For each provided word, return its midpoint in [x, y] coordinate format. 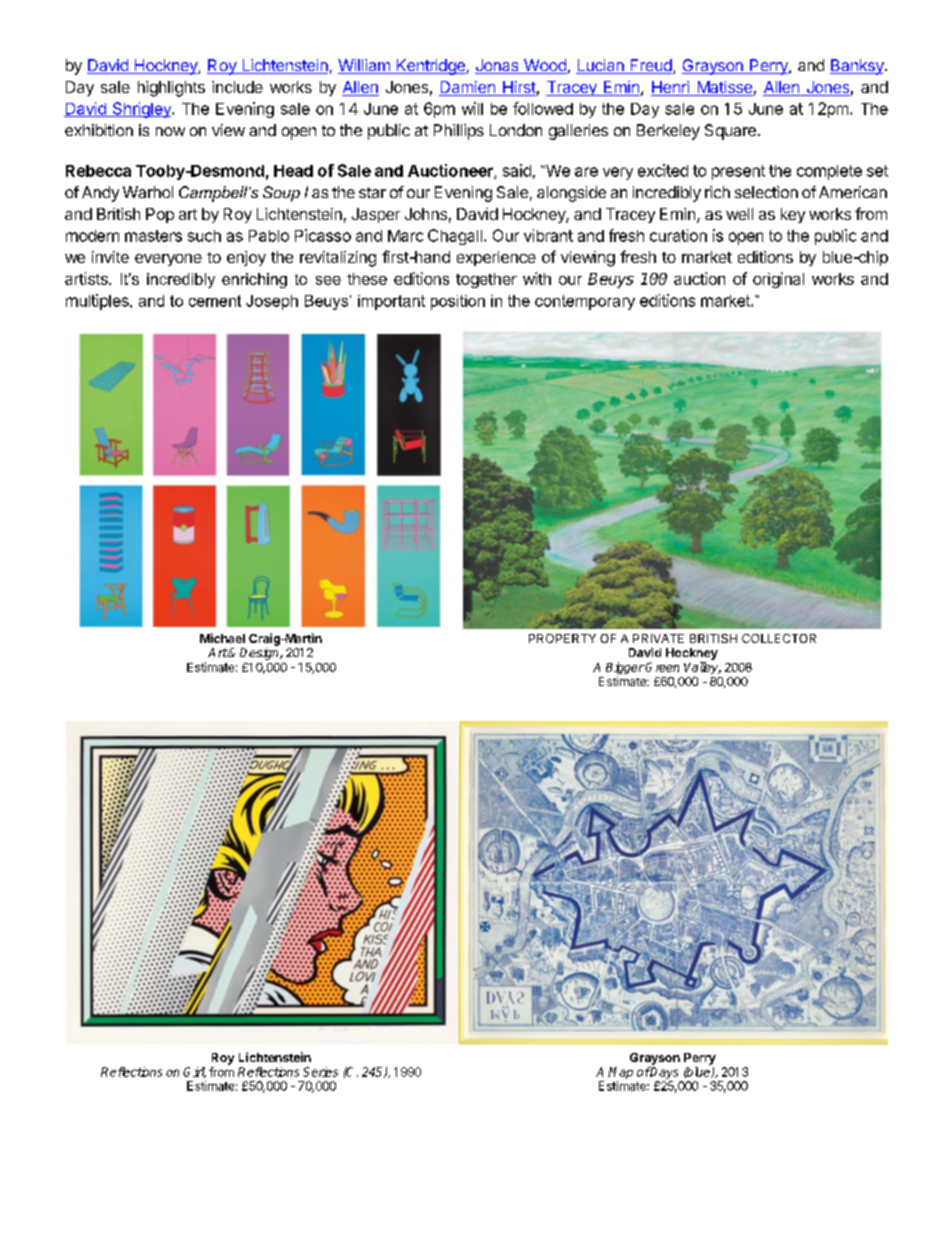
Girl [194, 1072]
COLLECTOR [779, 638]
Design [260, 654]
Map [620, 1073]
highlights [171, 89]
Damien [468, 88]
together [486, 280]
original [778, 280]
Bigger [625, 668]
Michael [222, 638]
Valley [702, 668]
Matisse [724, 88]
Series [320, 1072]
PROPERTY [562, 638]
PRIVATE [658, 638]
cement [215, 301]
